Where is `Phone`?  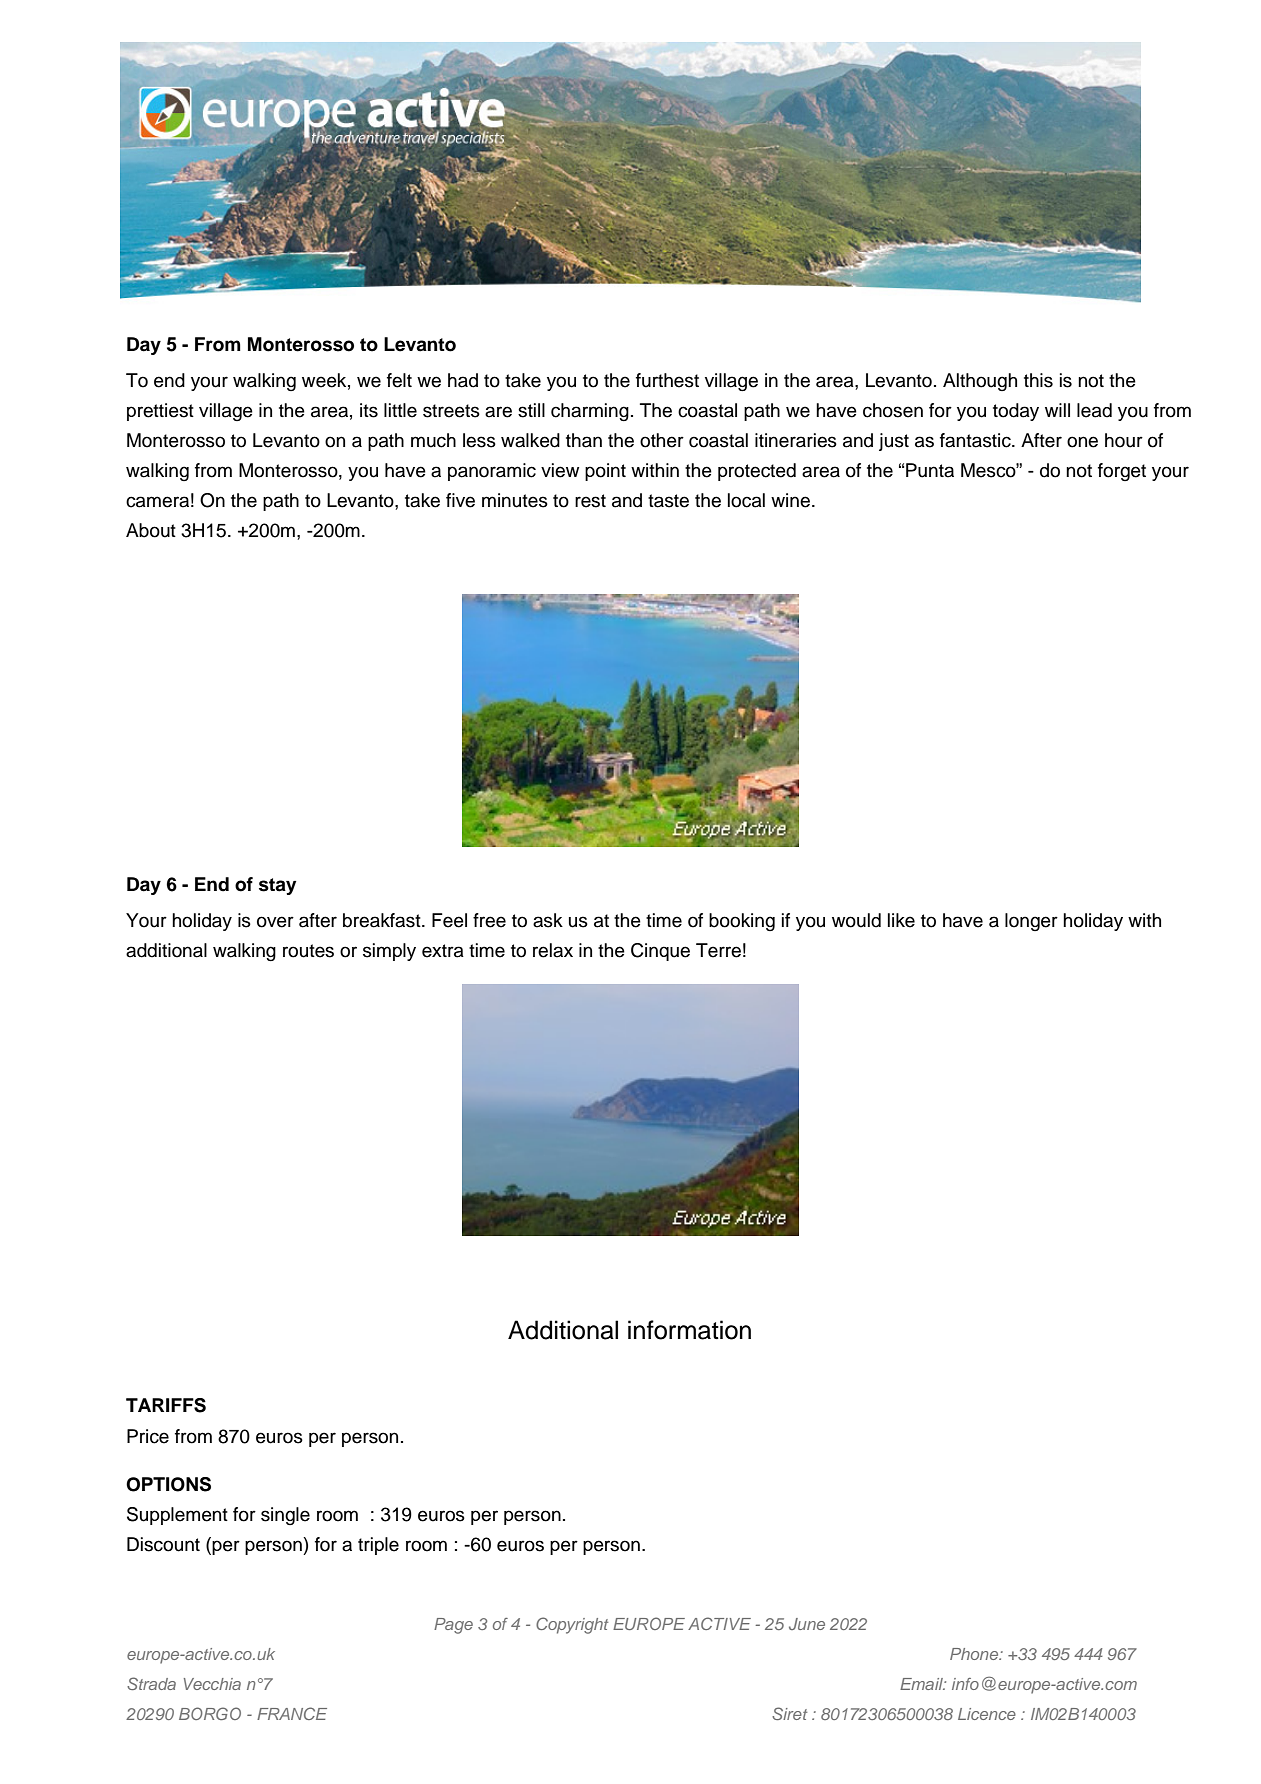
Phone is located at coordinates (975, 1654).
